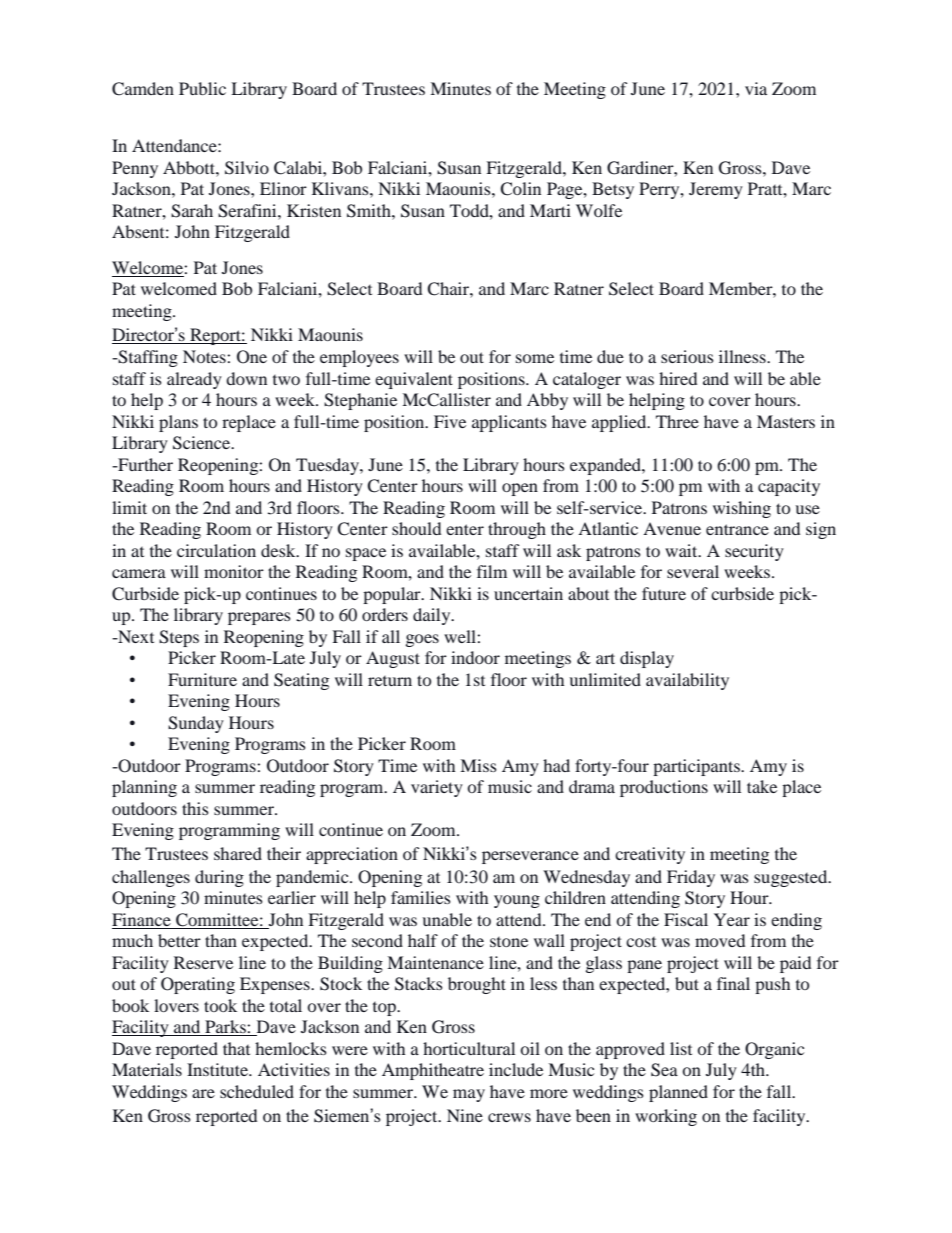  Describe the element at coordinates (678, 1093) in the screenshot. I see `planned` at that location.
